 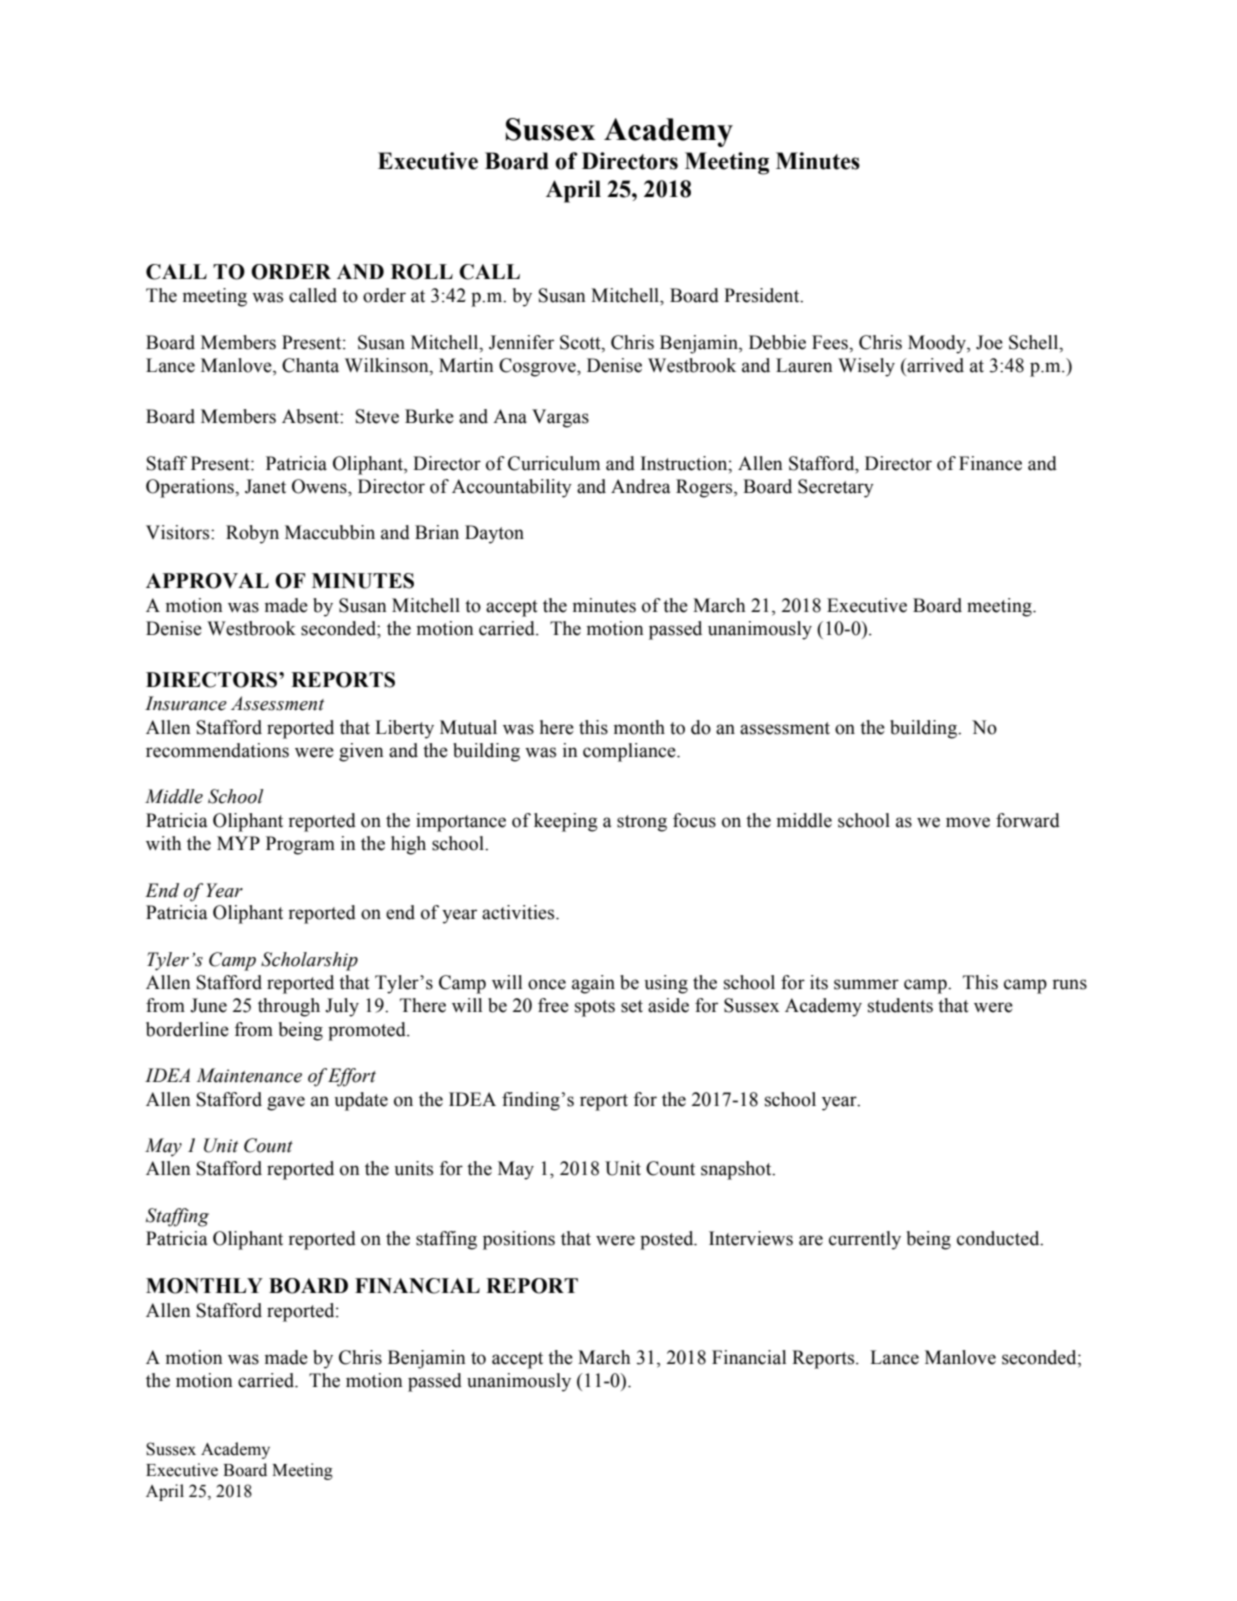 What do you see at coordinates (642, 823) in the document?
I see `strong` at bounding box center [642, 823].
